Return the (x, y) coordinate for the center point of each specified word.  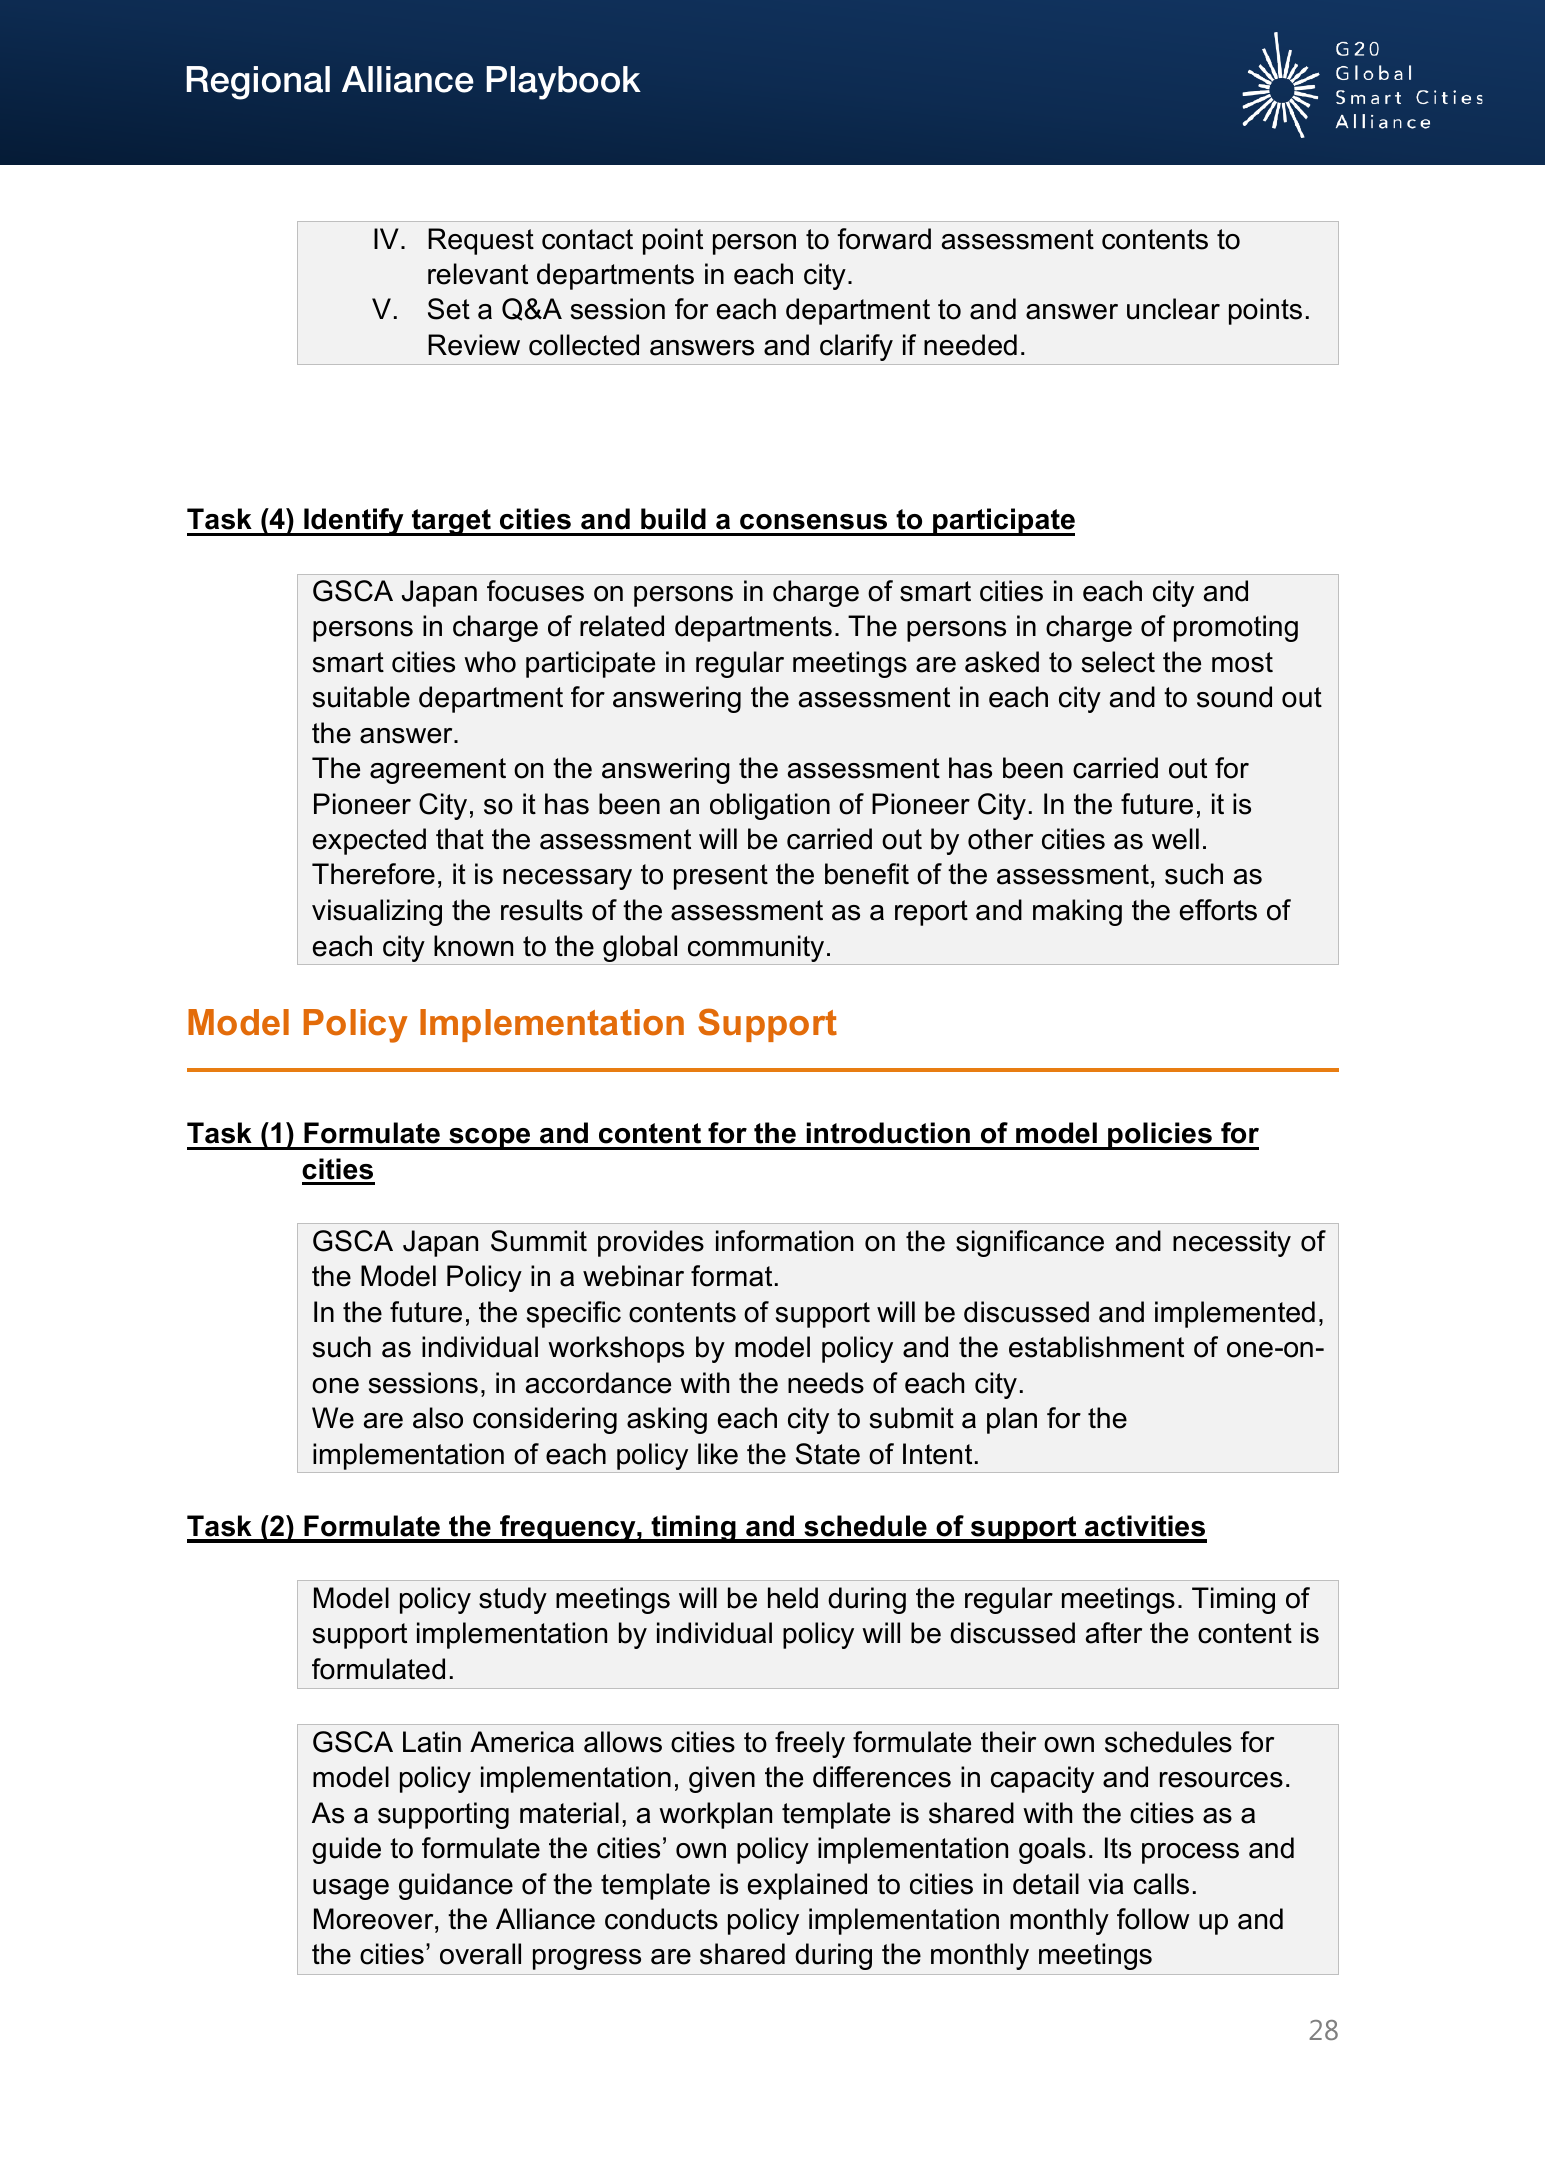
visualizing (377, 912)
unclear (1173, 309)
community (756, 948)
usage (351, 1889)
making (1077, 912)
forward (884, 239)
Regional (258, 83)
